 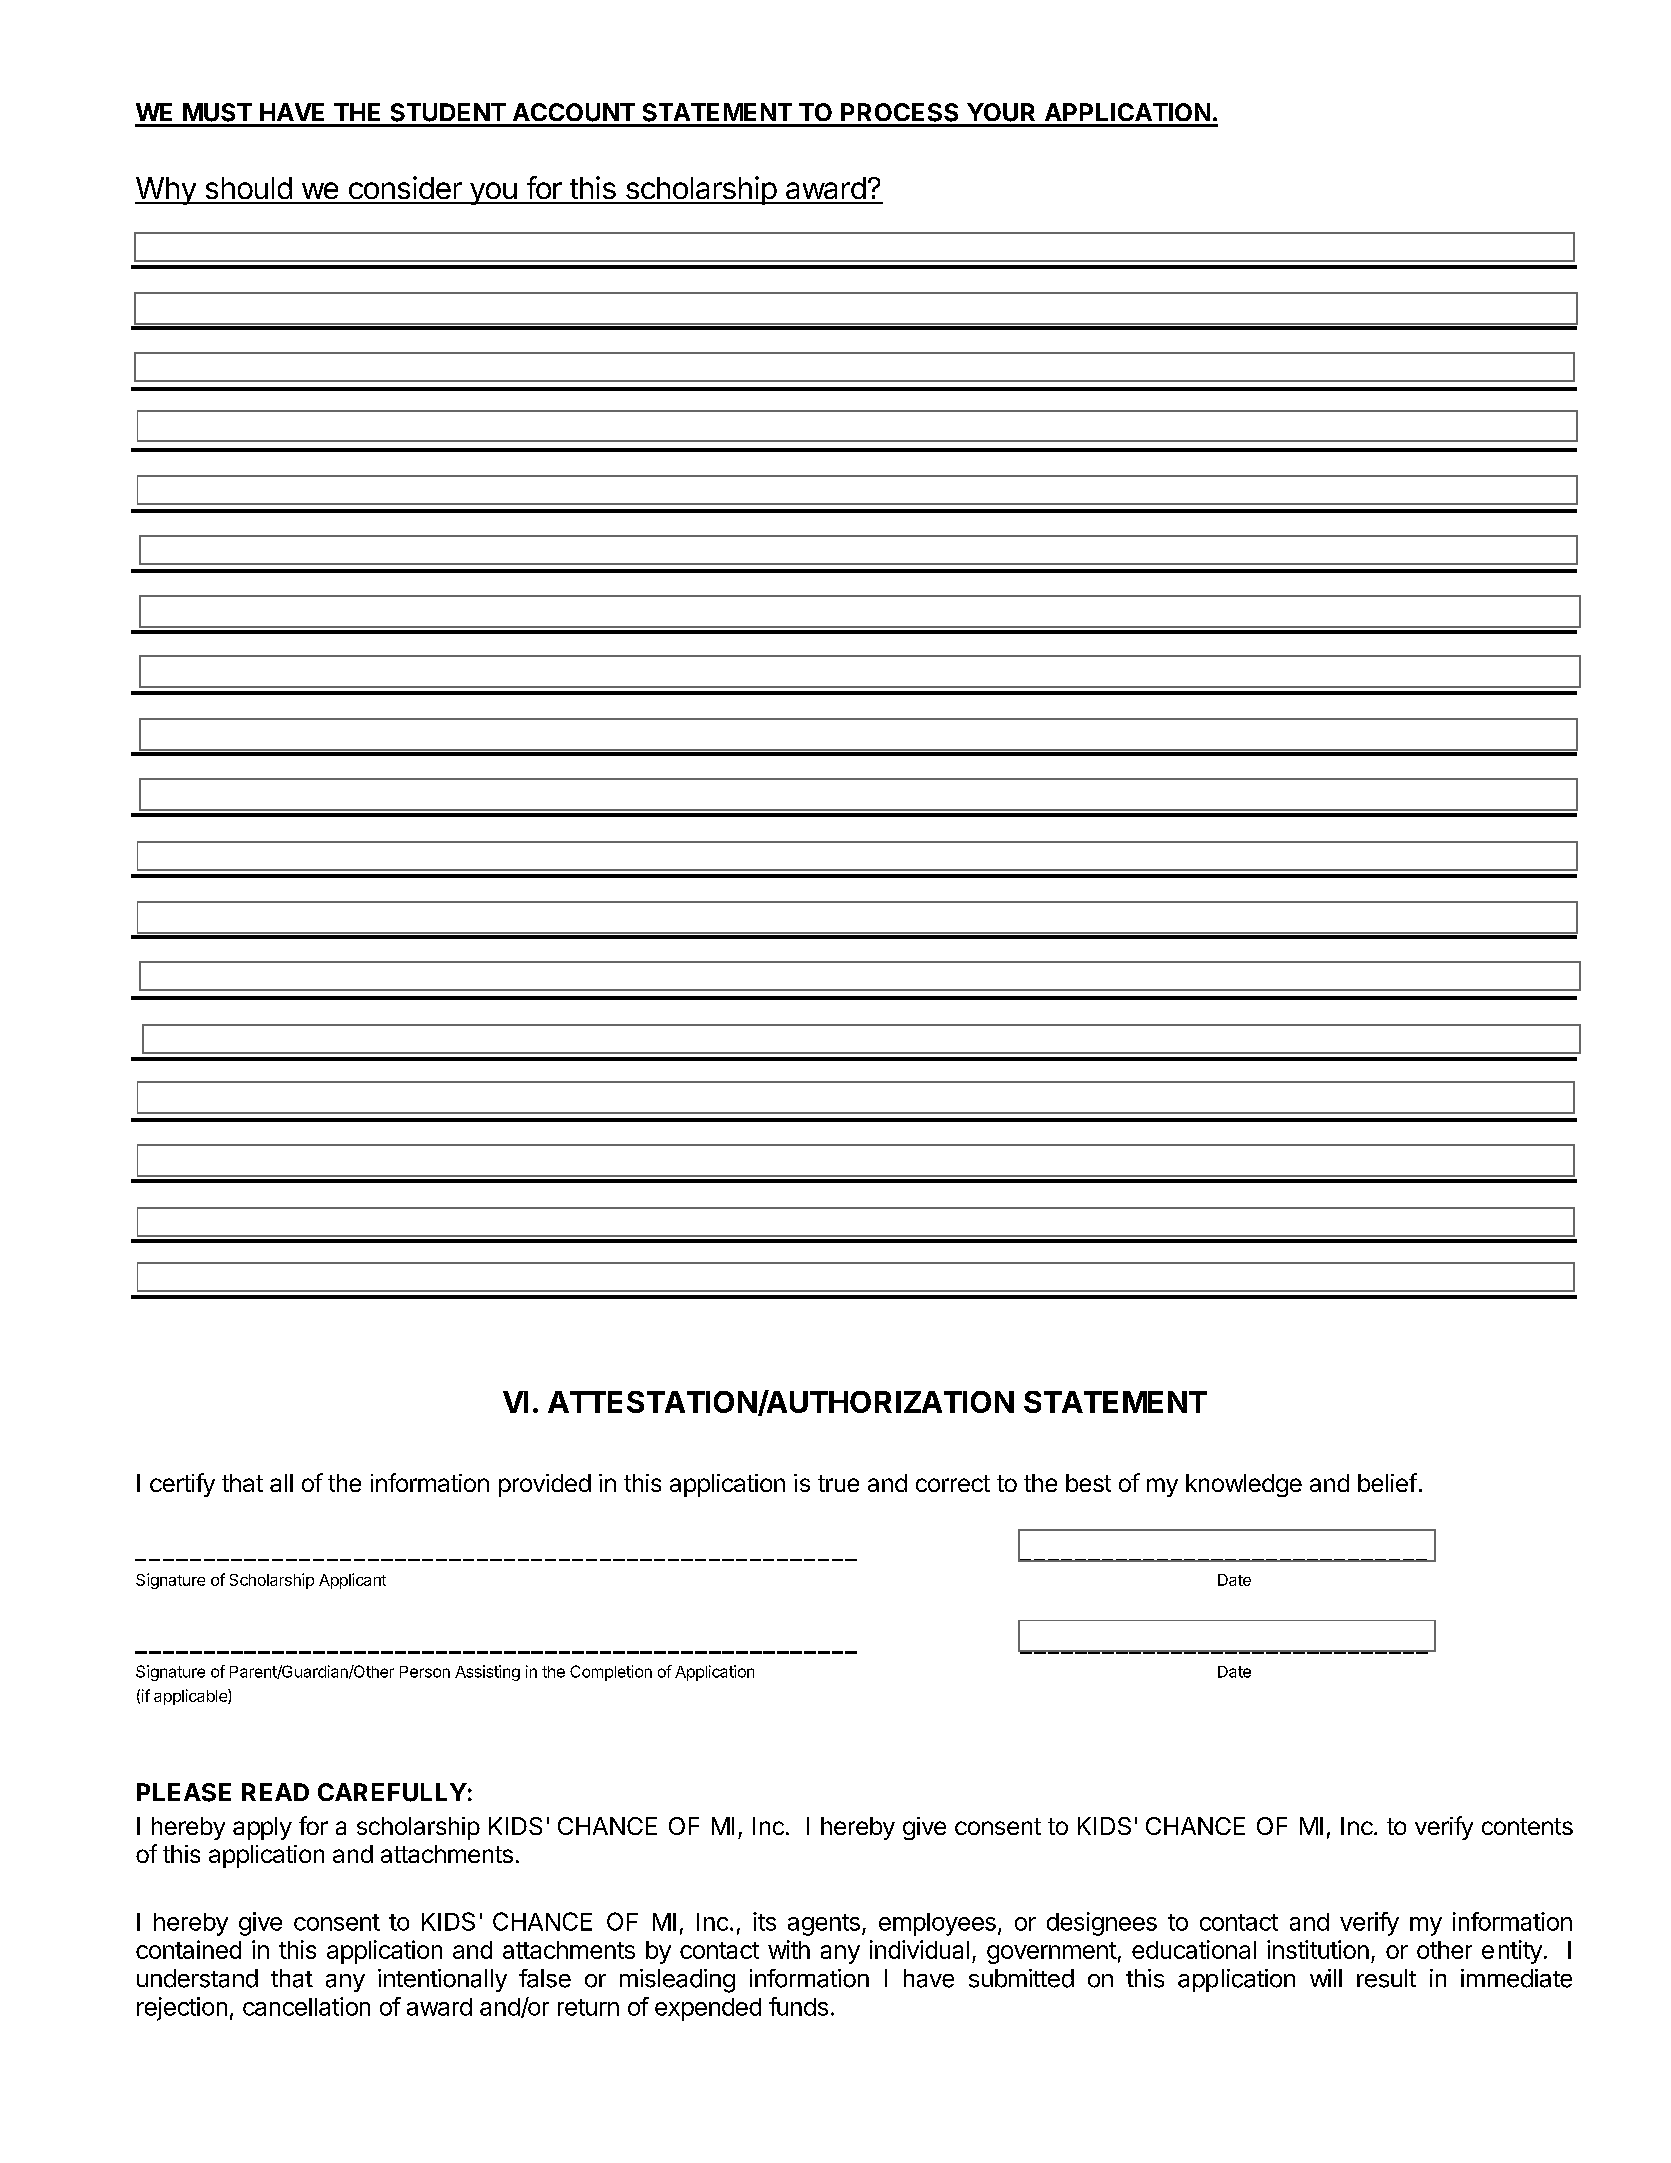 What do you see at coordinates (824, 1925) in the screenshot?
I see `agents` at bounding box center [824, 1925].
